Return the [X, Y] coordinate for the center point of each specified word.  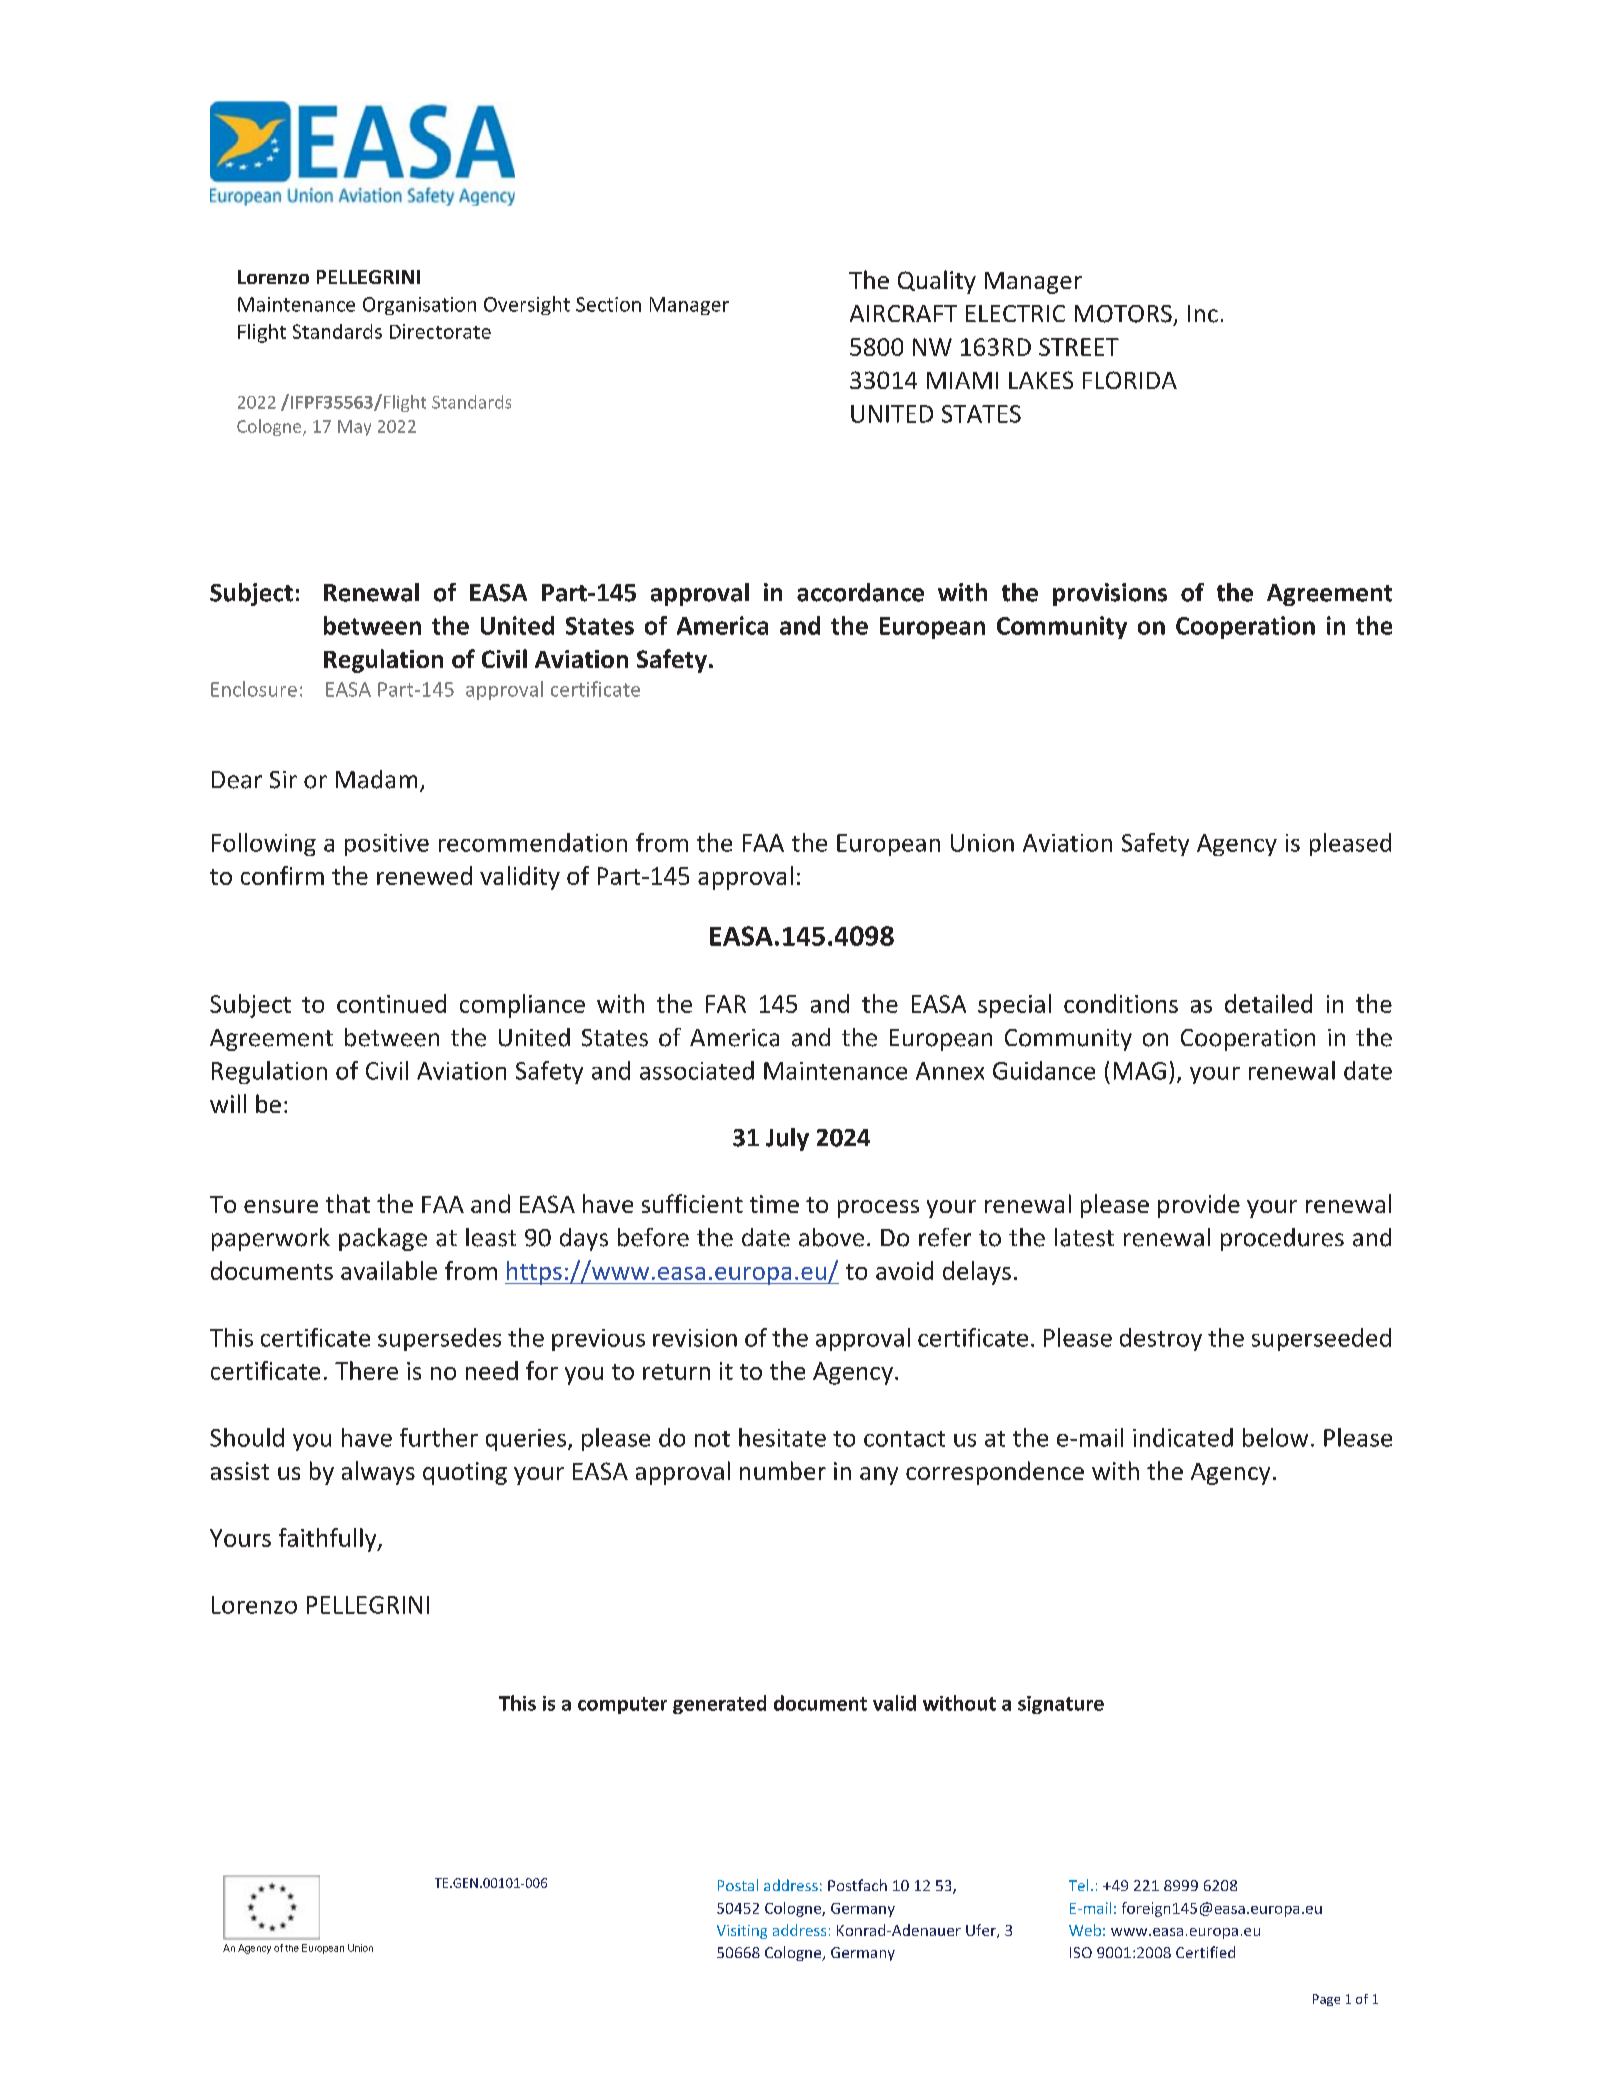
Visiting [742, 1932]
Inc [1203, 314]
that [348, 1203]
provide [1199, 1206]
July [787, 1139]
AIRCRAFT [903, 313]
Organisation [419, 306]
